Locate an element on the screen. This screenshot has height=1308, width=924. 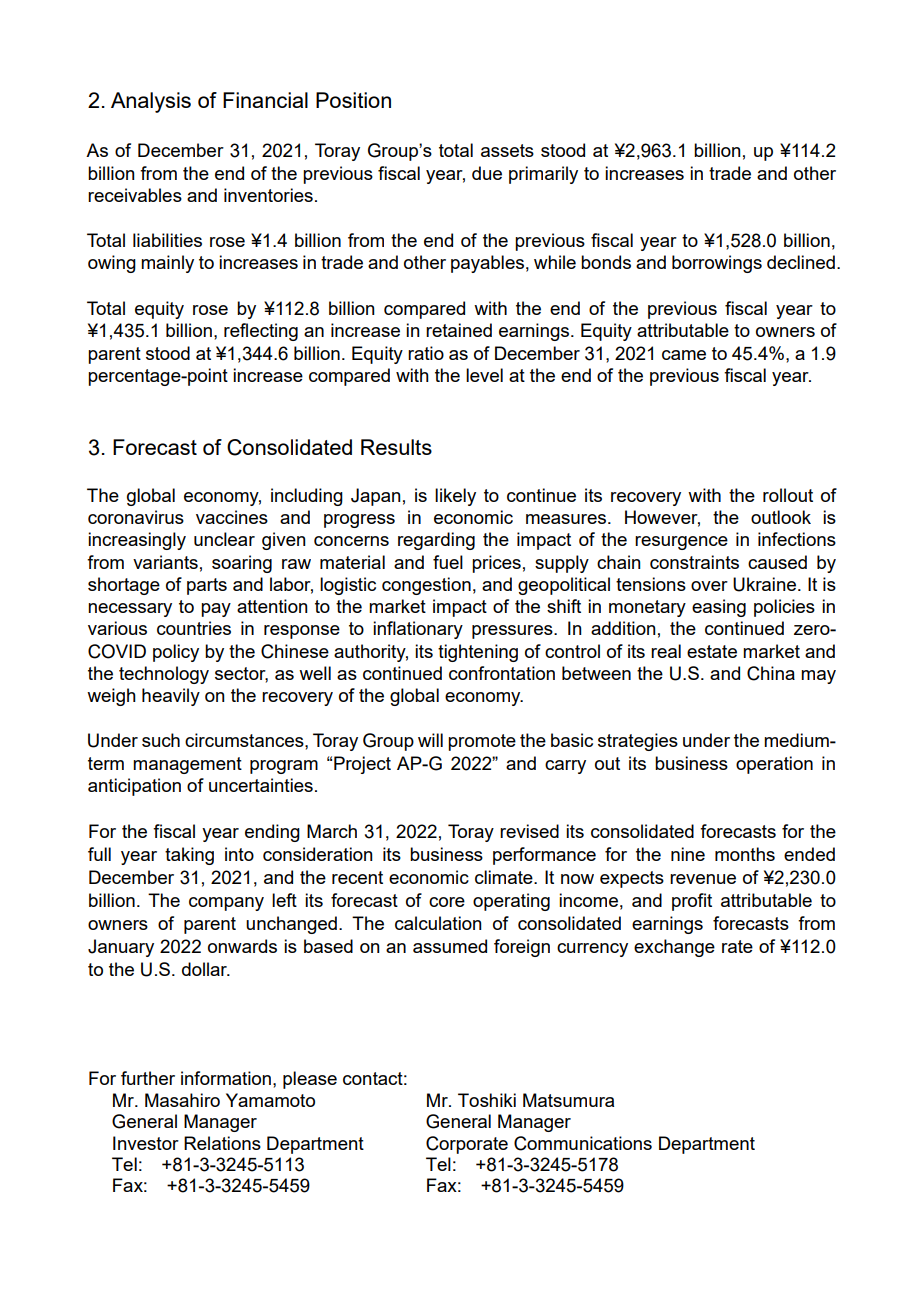
core is located at coordinates (447, 902).
